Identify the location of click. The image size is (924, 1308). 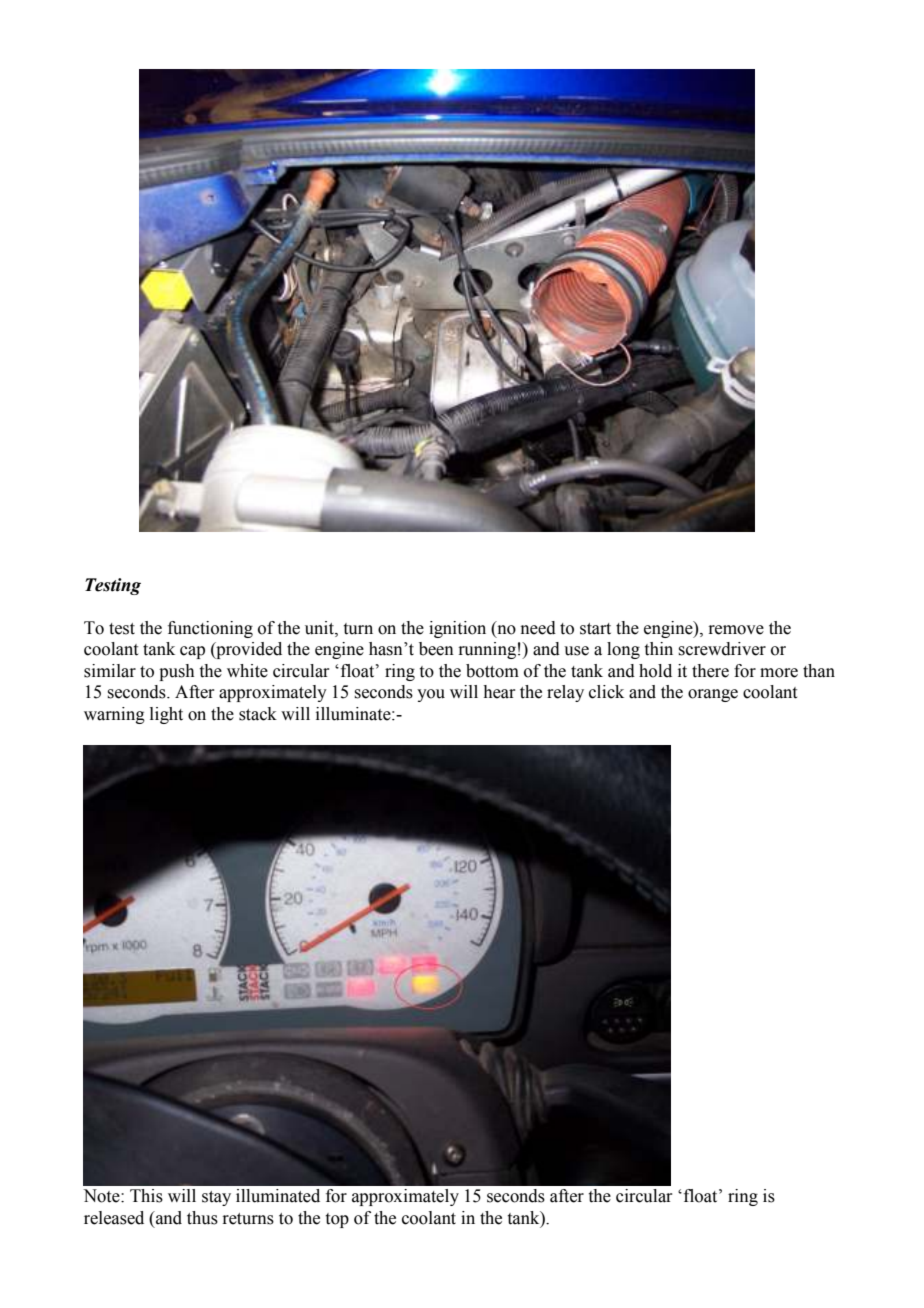
(606, 692).
